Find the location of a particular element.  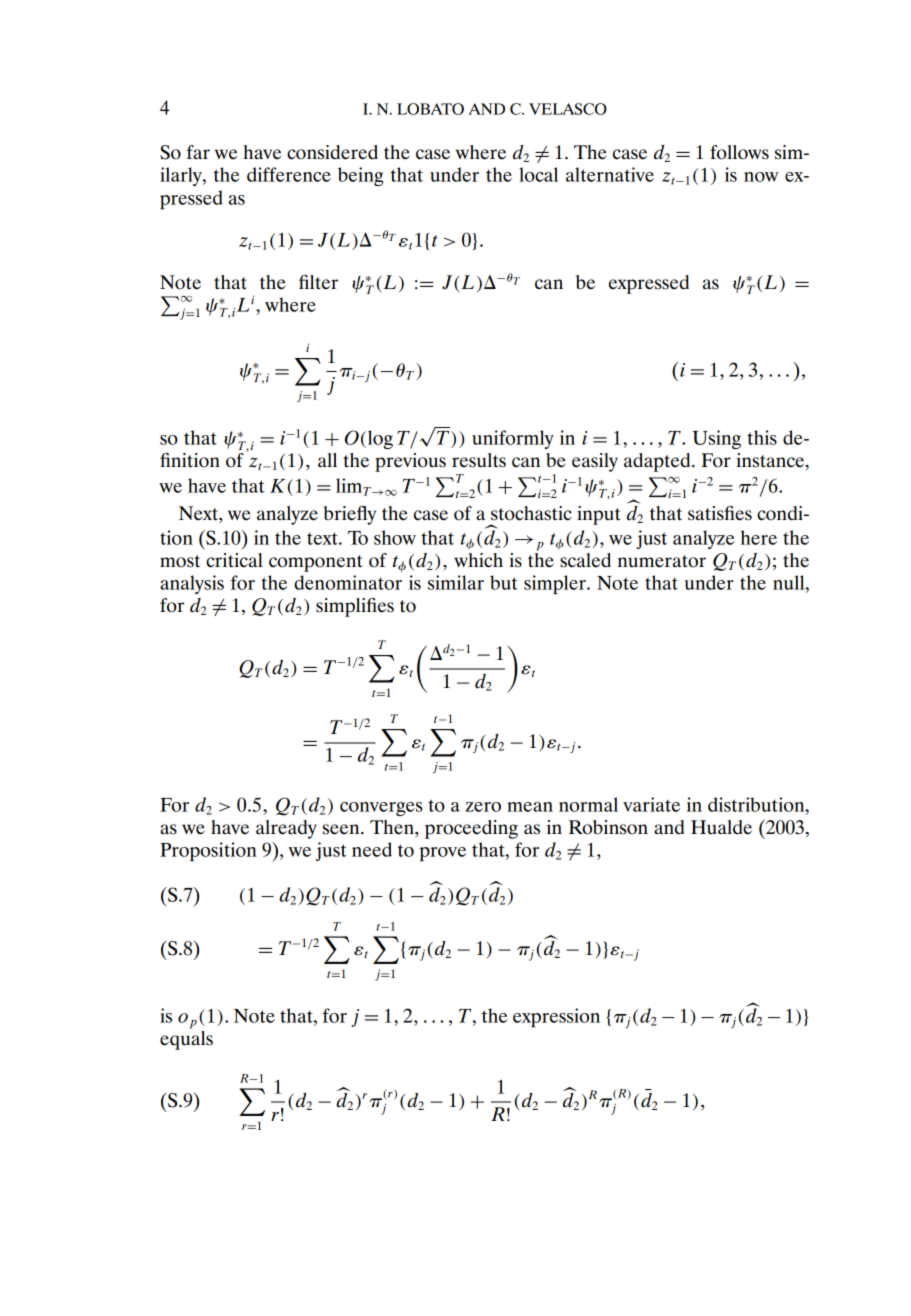

expression is located at coordinates (556, 1017).
